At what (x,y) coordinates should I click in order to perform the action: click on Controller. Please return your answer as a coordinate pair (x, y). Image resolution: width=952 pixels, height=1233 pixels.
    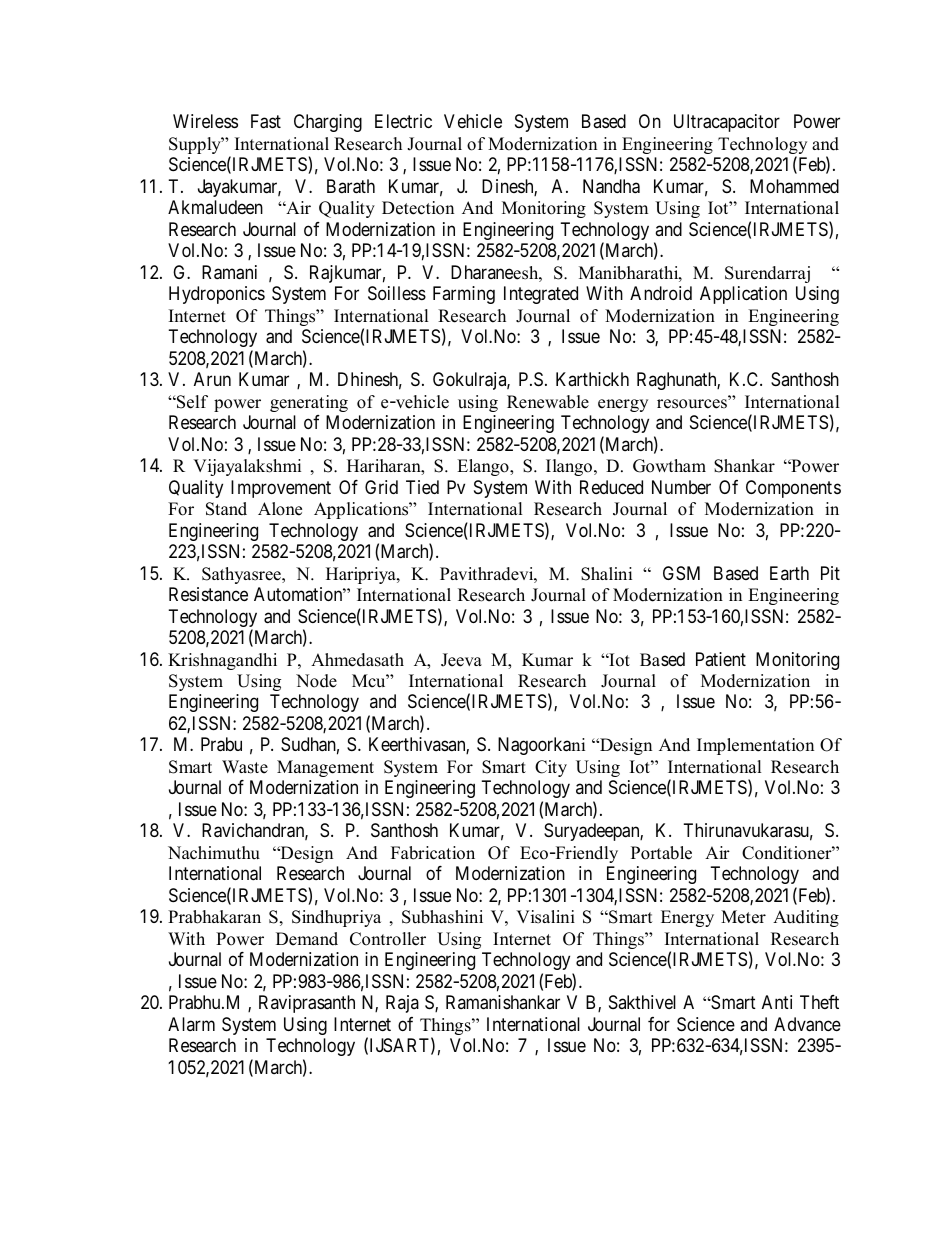
    Looking at the image, I should click on (388, 939).
